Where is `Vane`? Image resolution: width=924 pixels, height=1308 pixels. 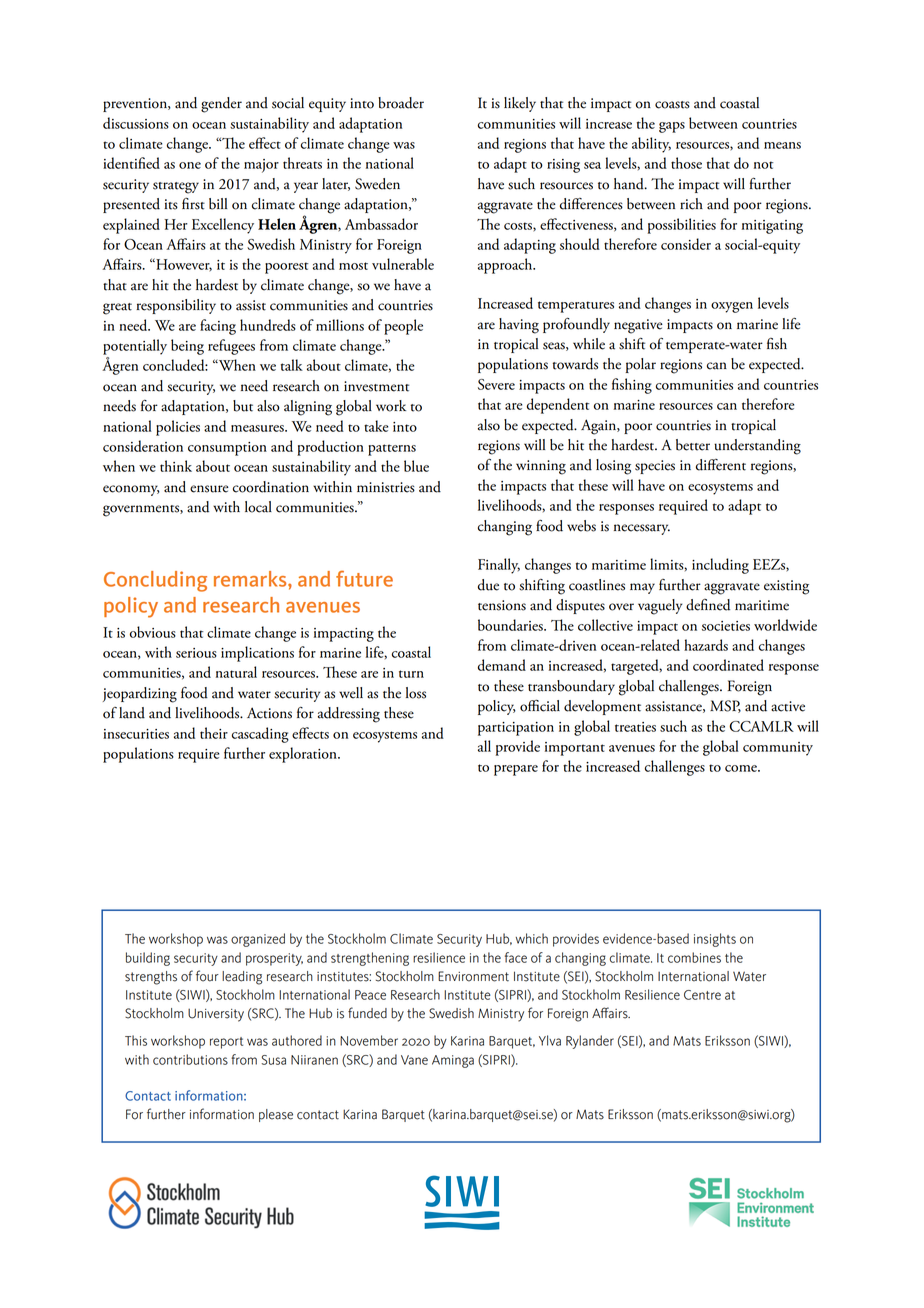
Vane is located at coordinates (414, 1060).
